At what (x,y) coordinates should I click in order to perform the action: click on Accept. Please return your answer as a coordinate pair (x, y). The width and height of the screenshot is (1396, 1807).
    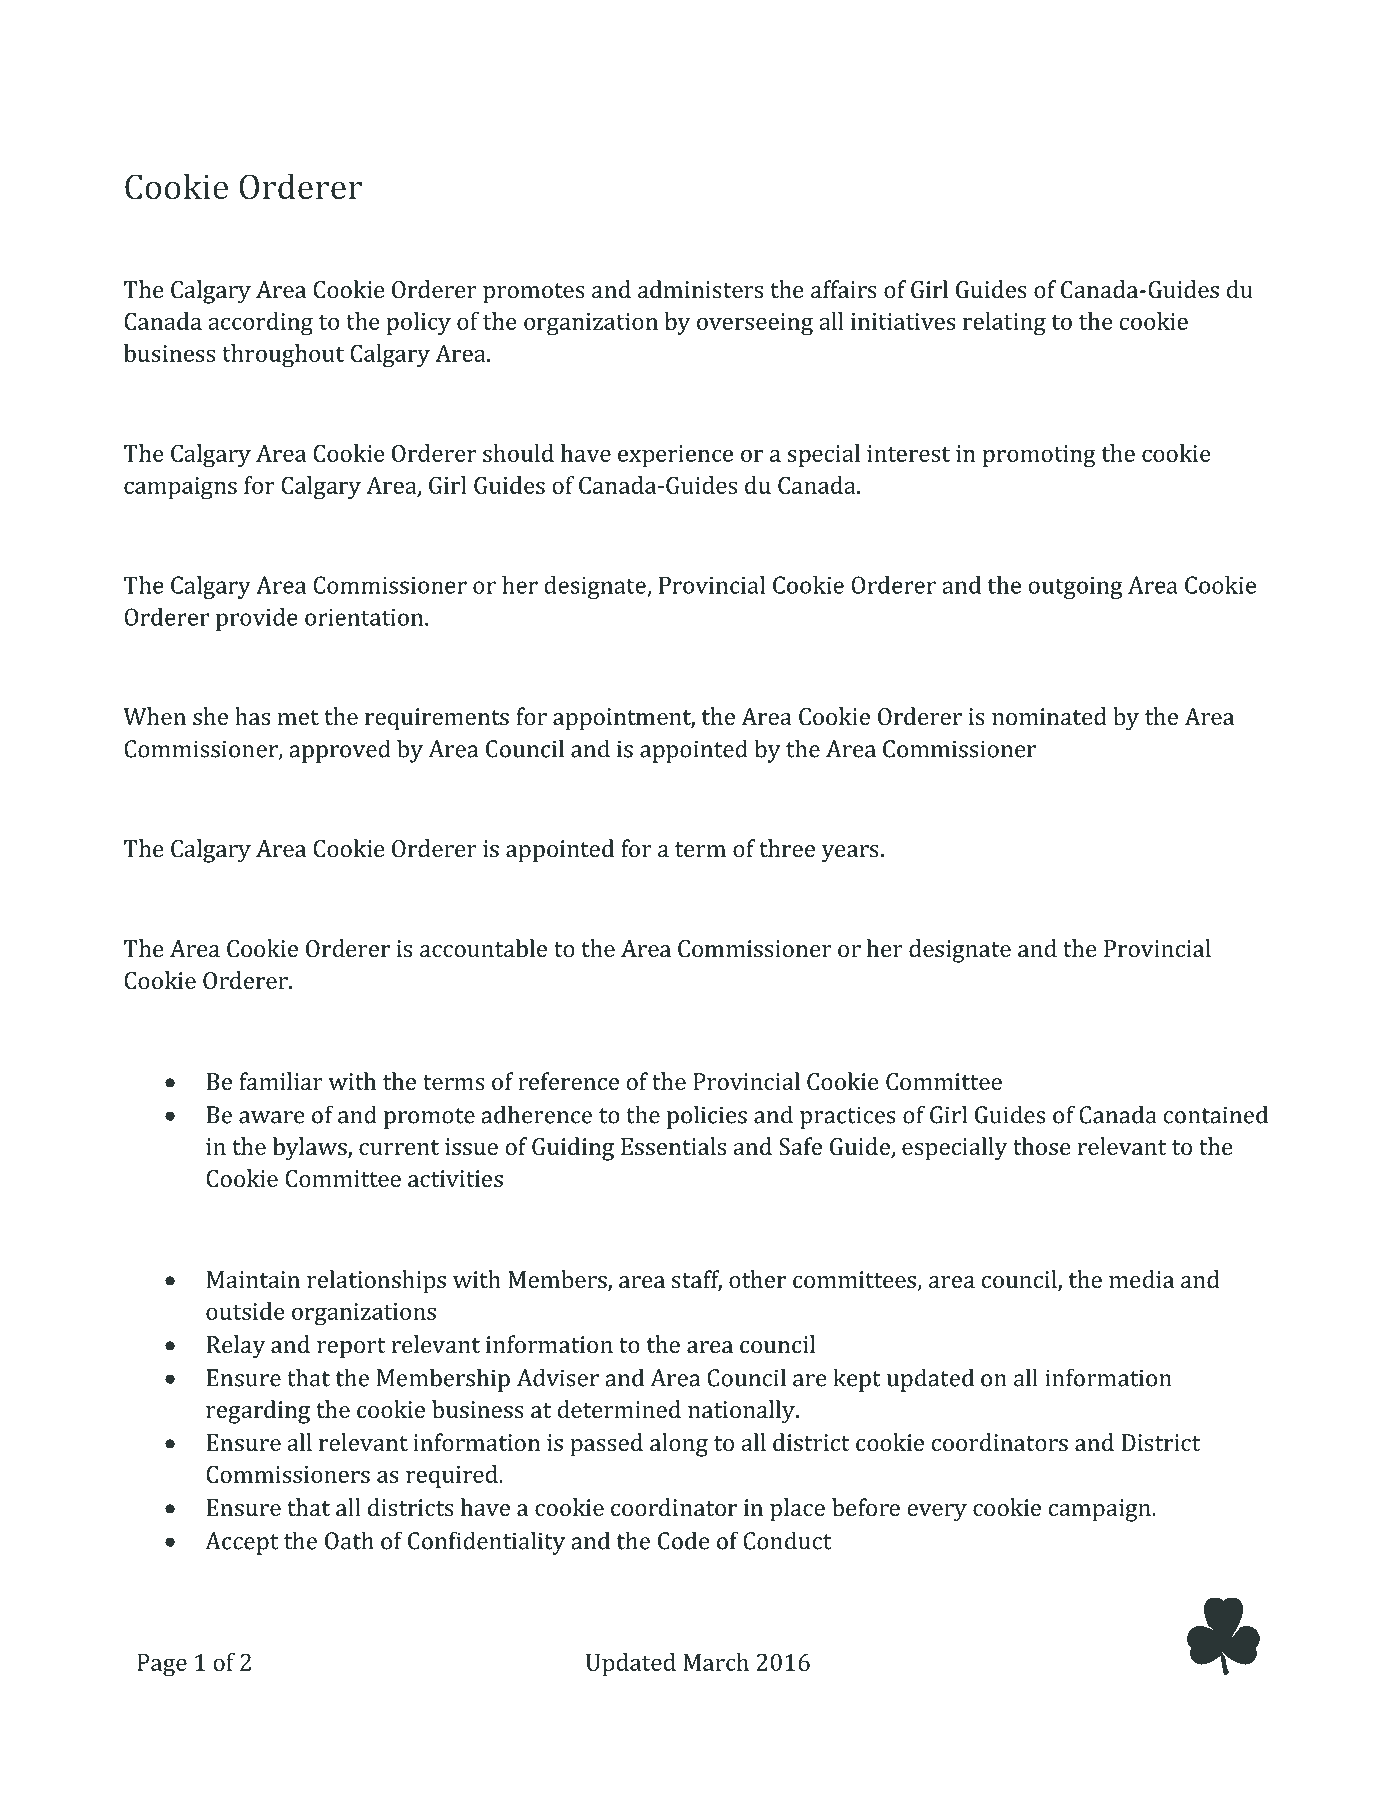
    Looking at the image, I should click on (241, 1543).
